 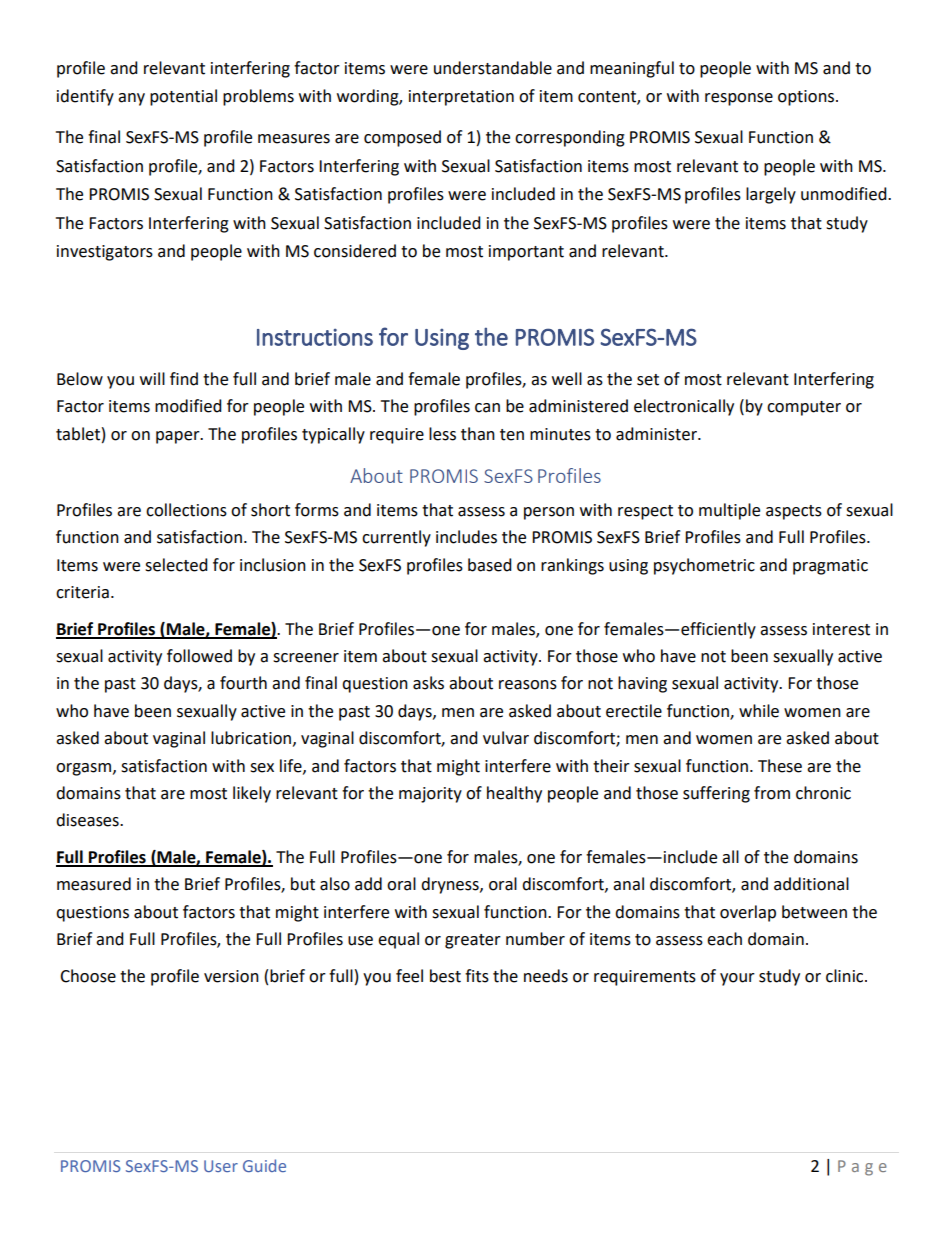 I want to click on while, so click(x=759, y=711).
